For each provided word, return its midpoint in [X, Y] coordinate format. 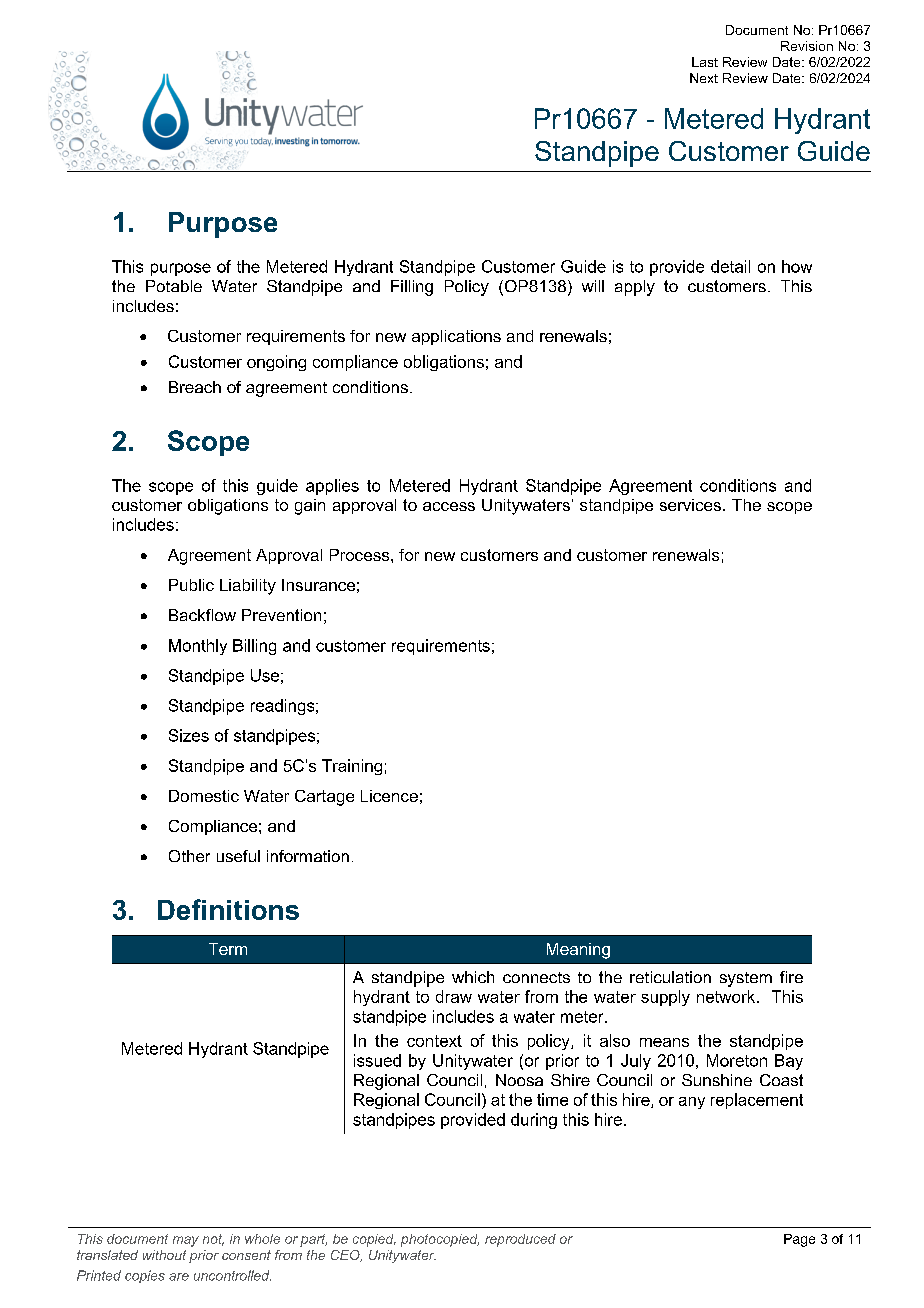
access [449, 506]
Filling [412, 288]
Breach [195, 387]
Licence [389, 796]
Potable [174, 286]
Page [799, 1240]
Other [189, 856]
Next [704, 78]
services [690, 505]
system [746, 979]
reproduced [520, 1240]
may [186, 1241]
